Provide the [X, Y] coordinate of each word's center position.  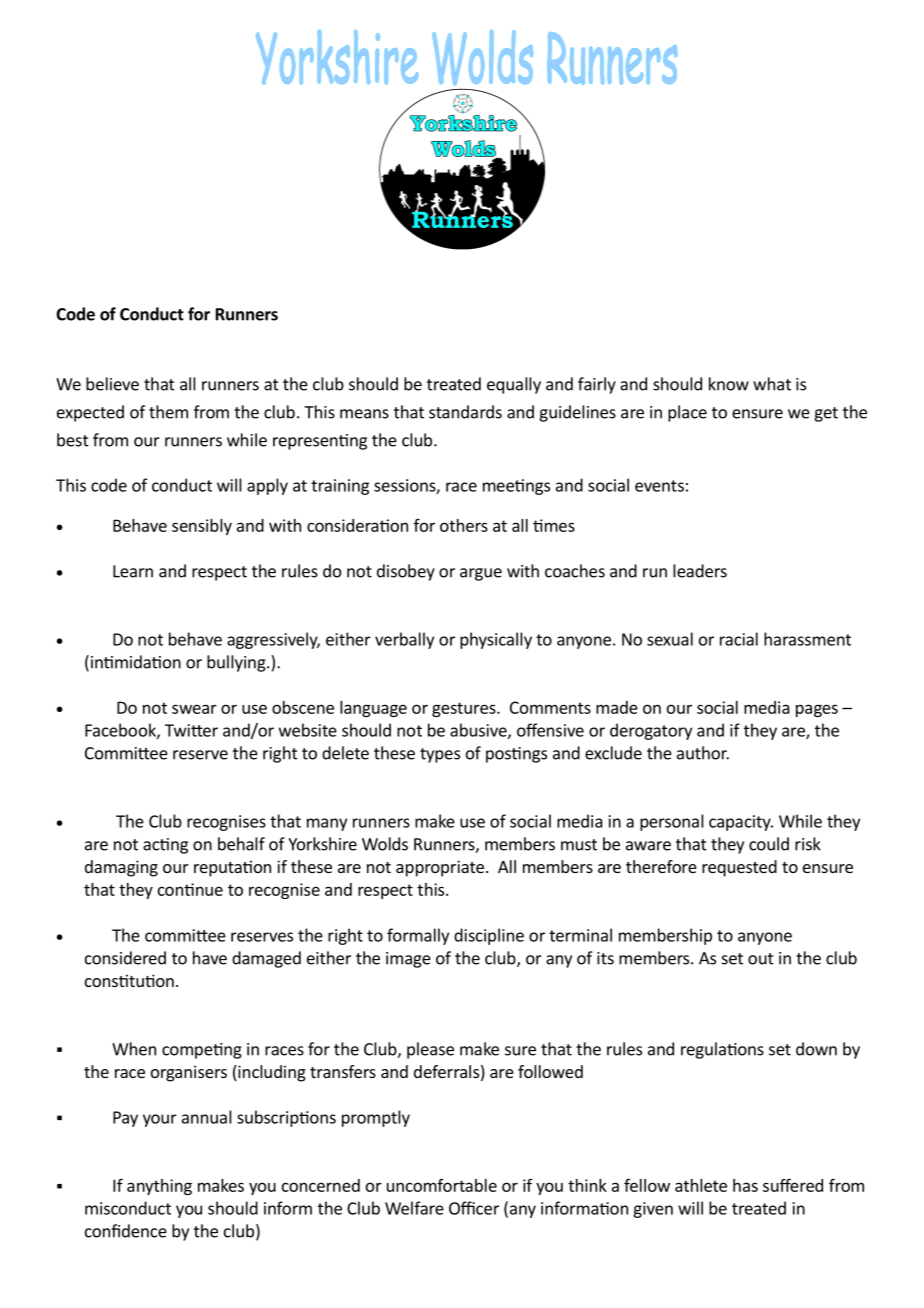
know [729, 384]
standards [465, 412]
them [168, 412]
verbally [404, 640]
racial [739, 639]
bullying [237, 663]
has [745, 1185]
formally [418, 936]
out [761, 959]
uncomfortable [442, 1185]
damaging [121, 868]
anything [159, 1187]
